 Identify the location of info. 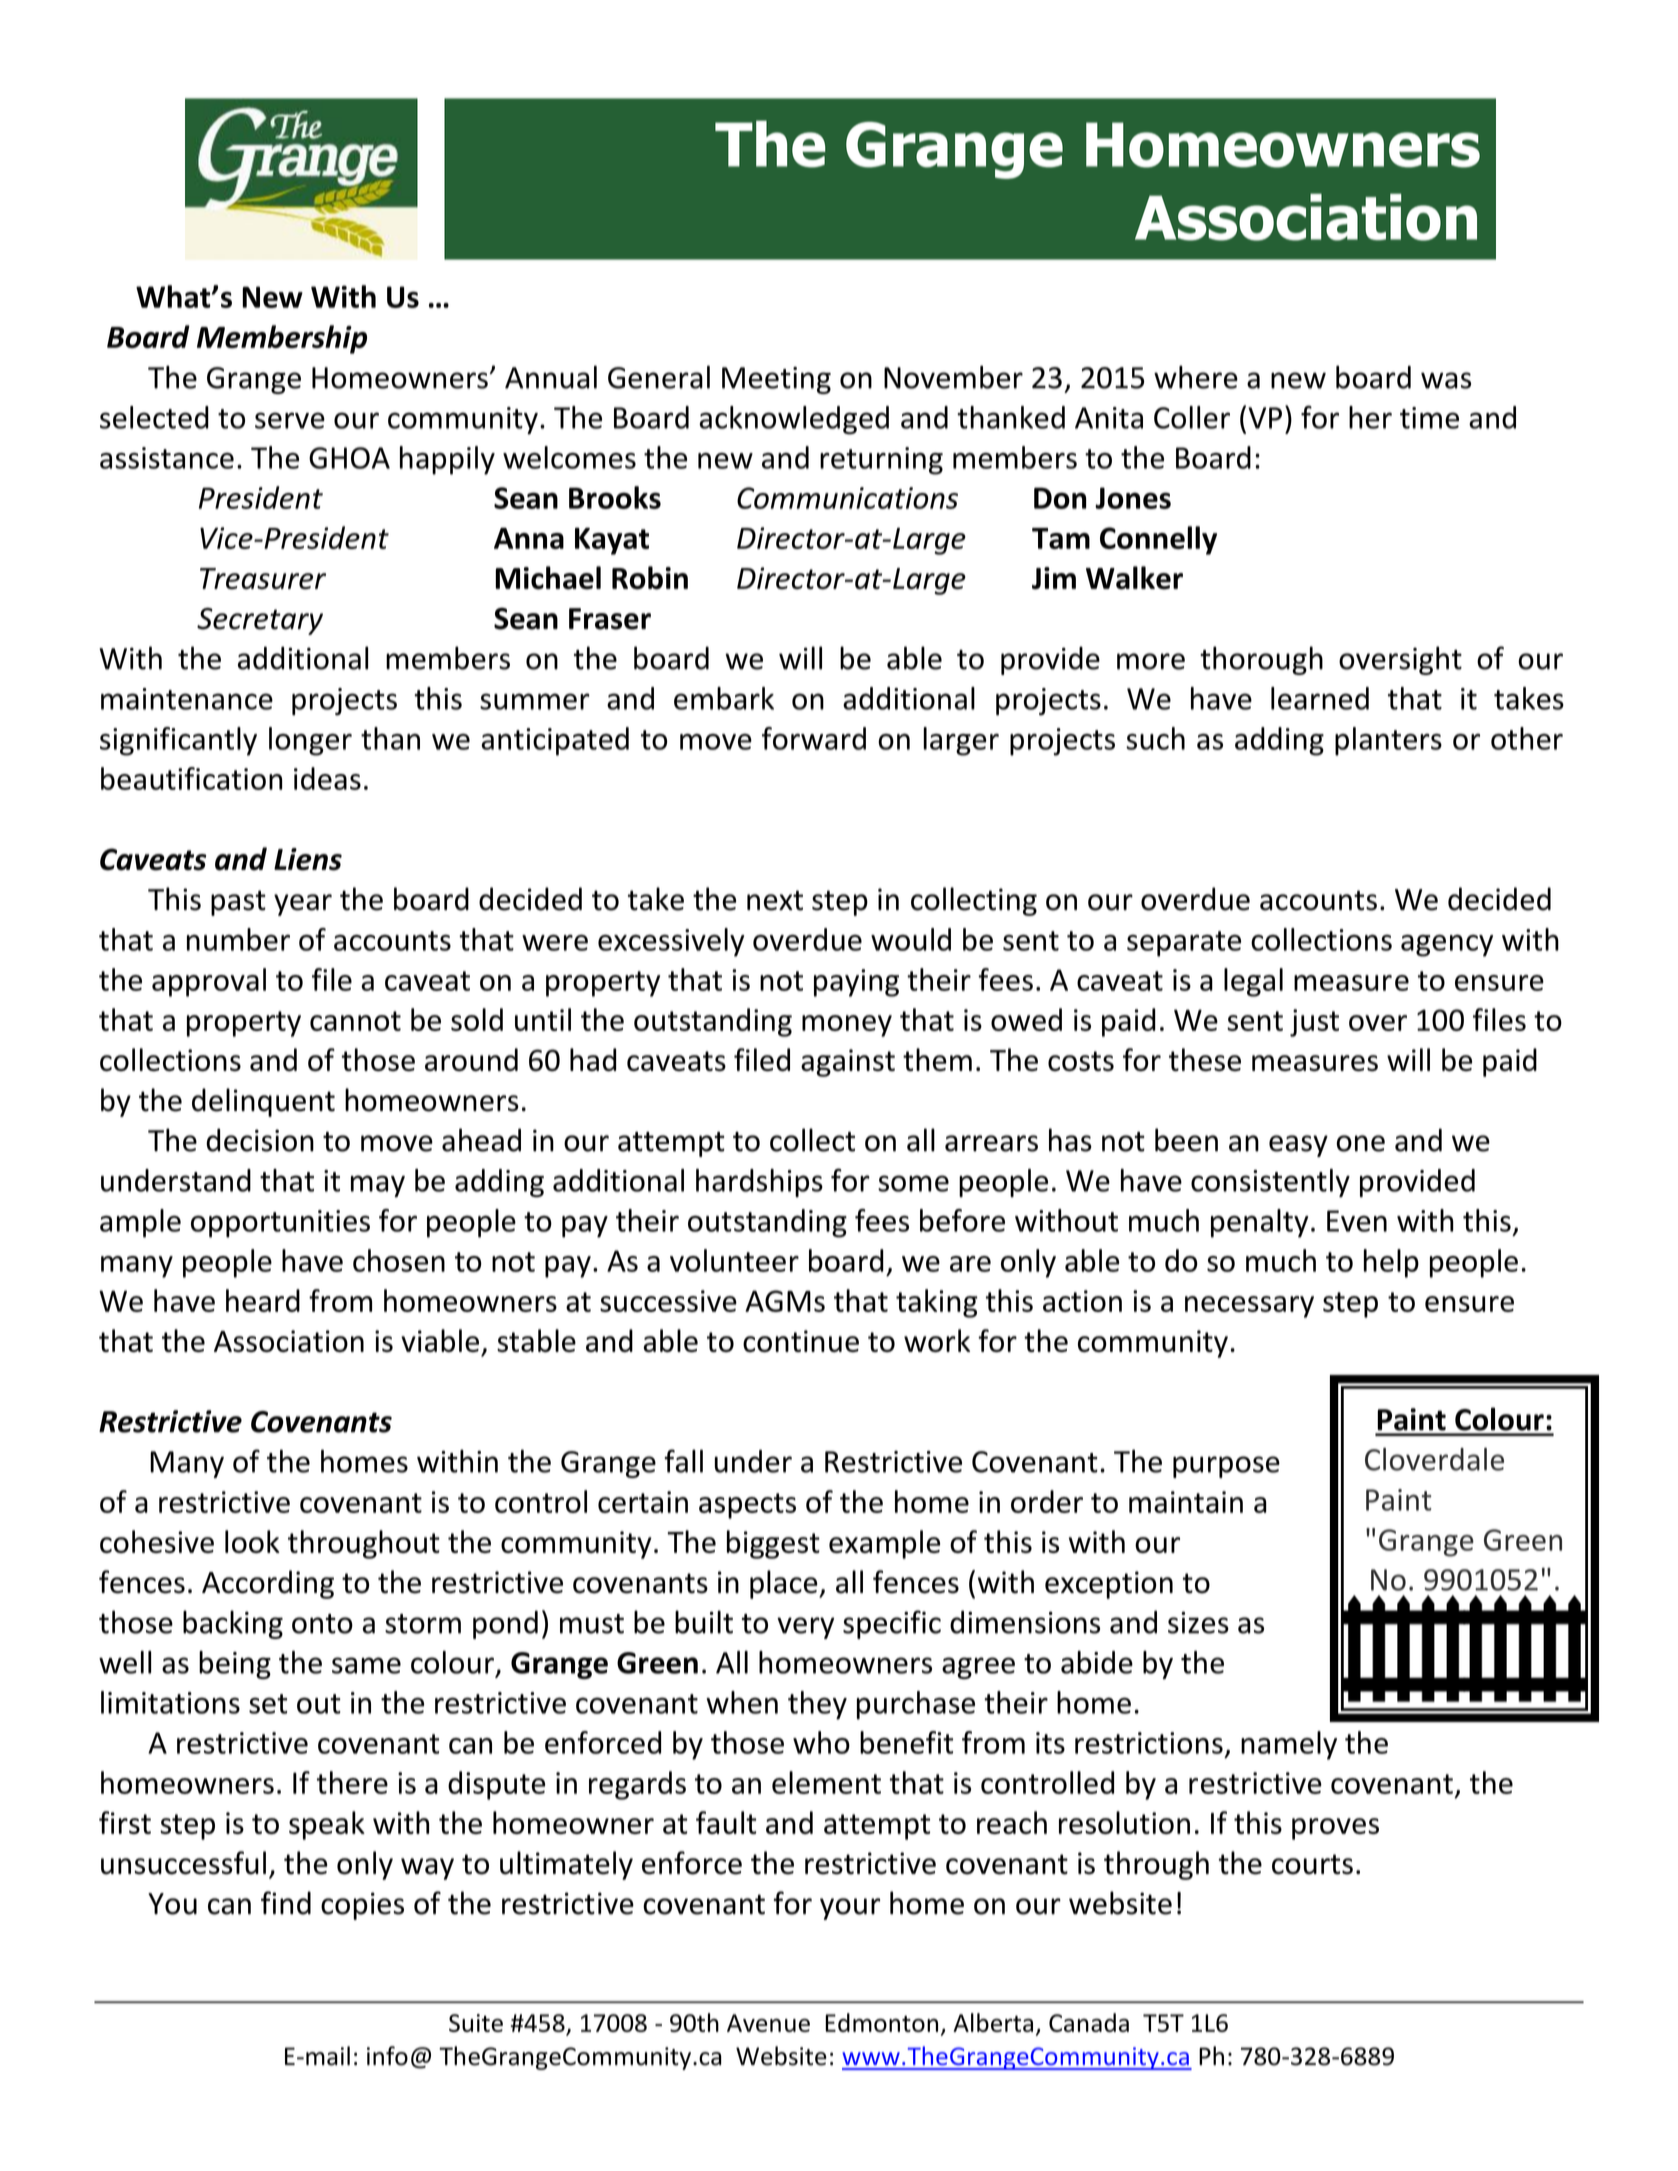
(387, 2056).
